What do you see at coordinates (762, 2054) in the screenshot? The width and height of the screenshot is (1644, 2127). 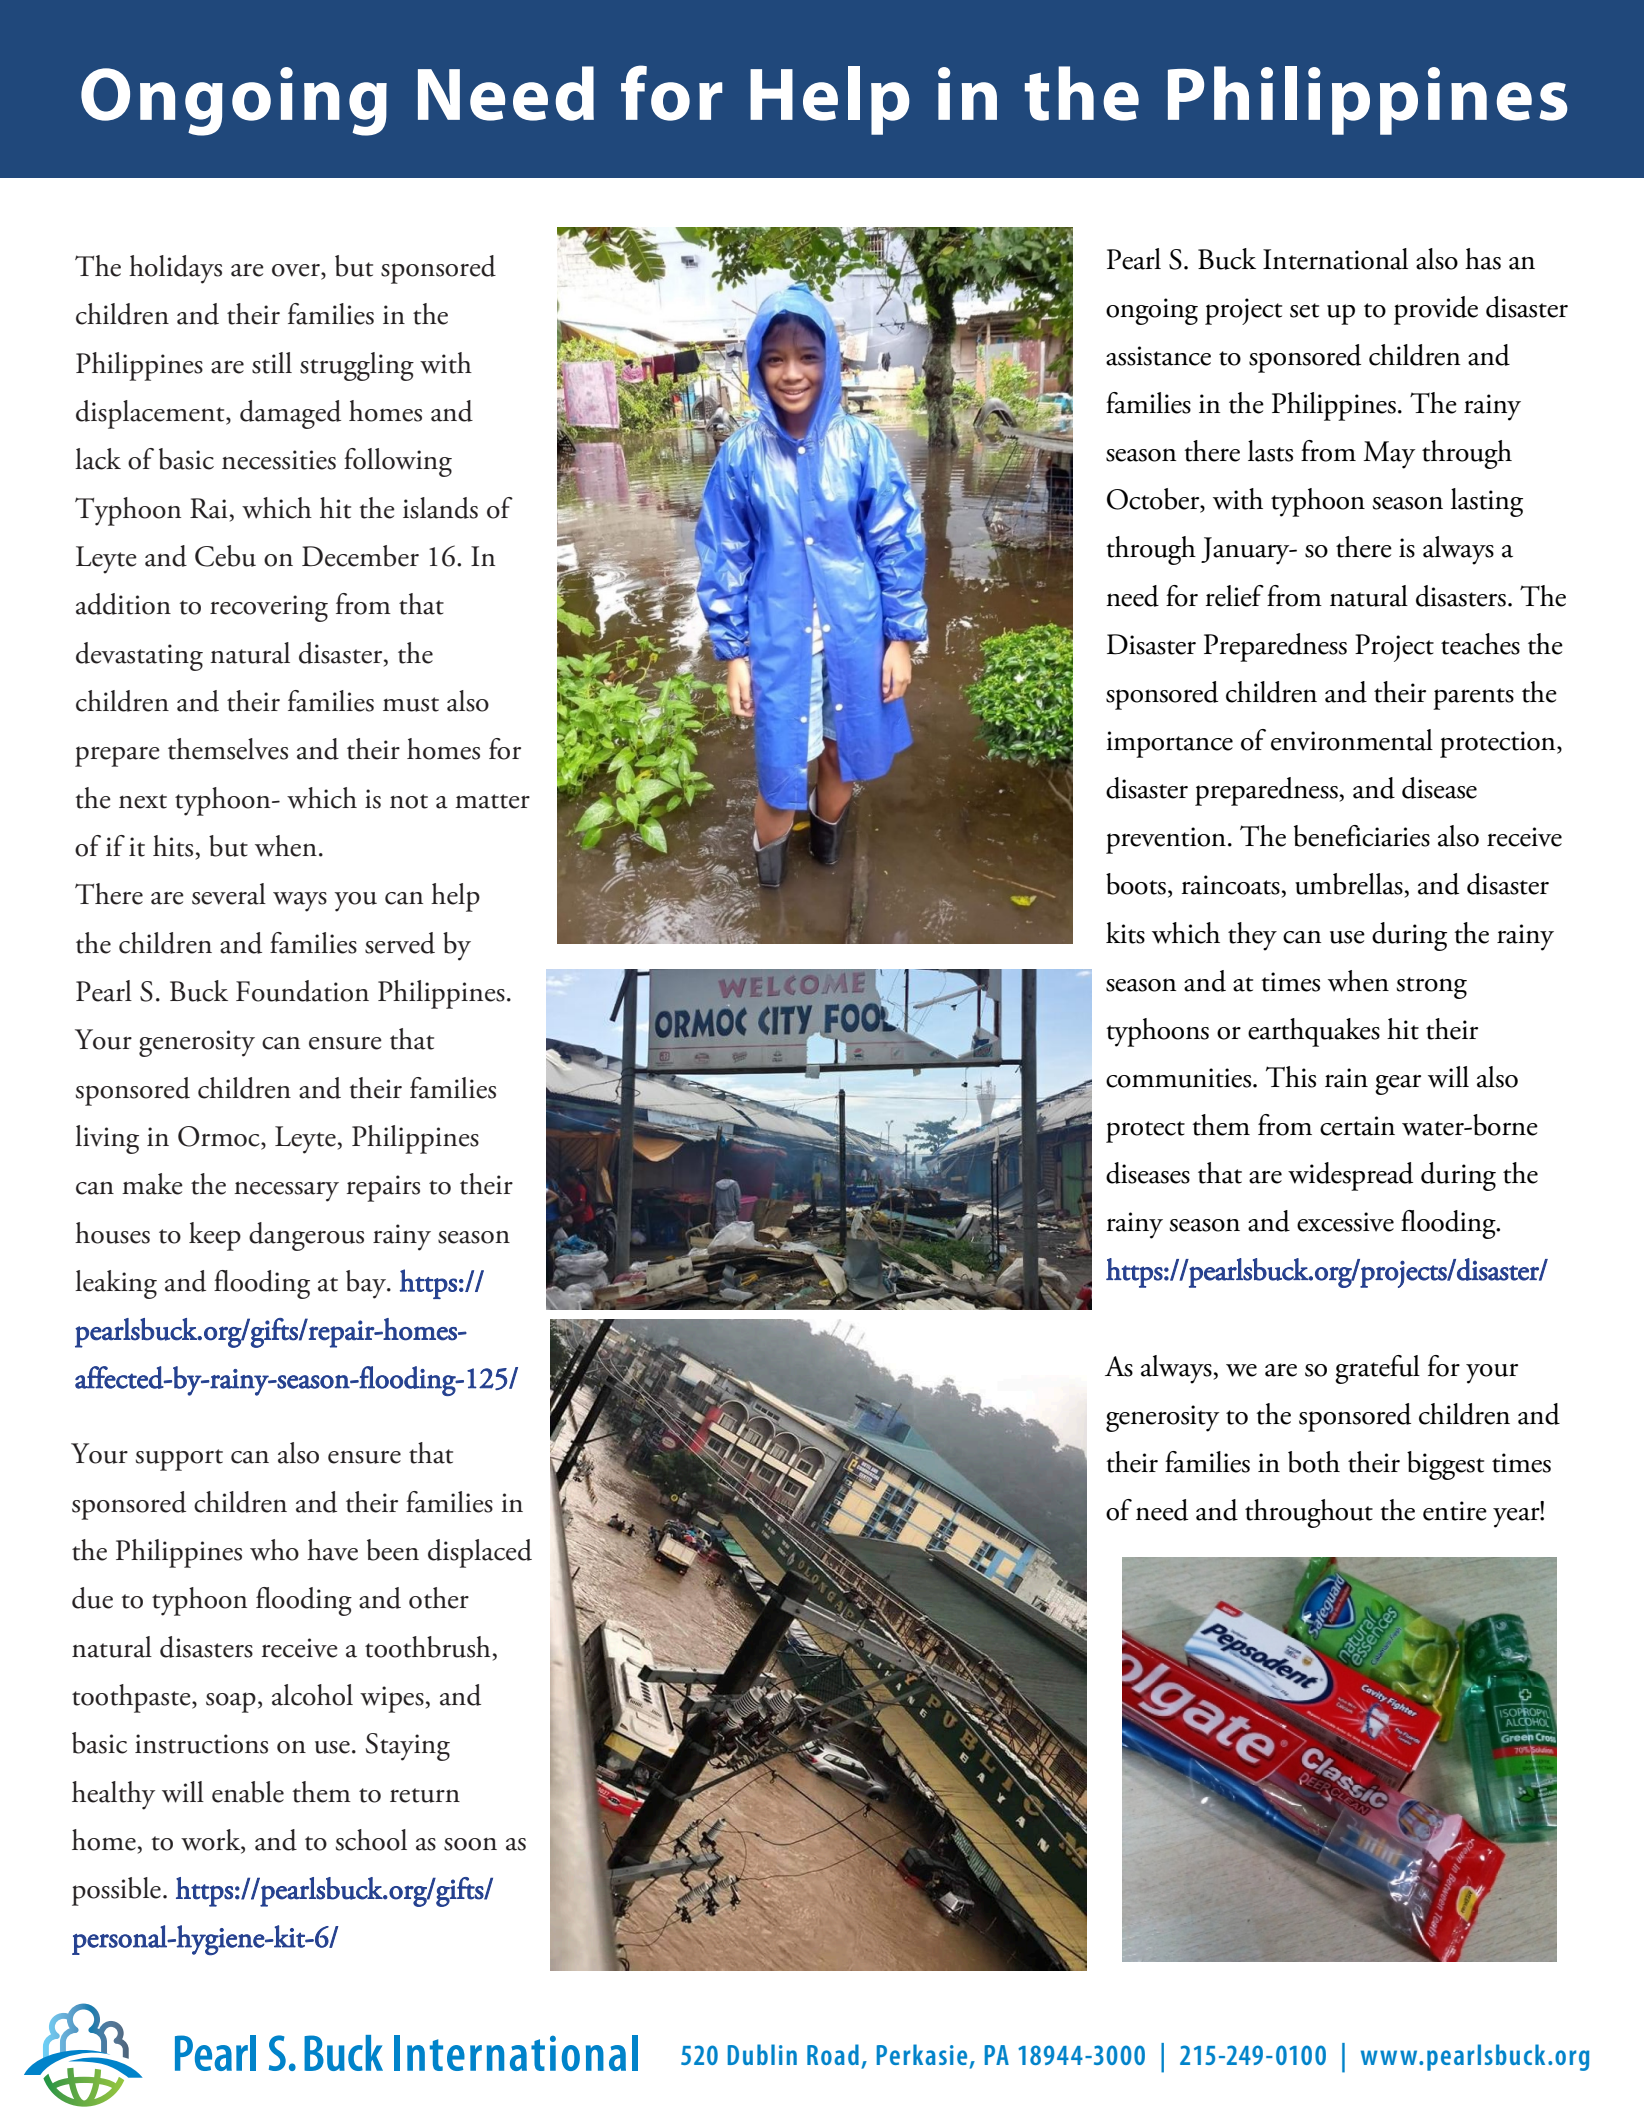 I see `Dublin` at bounding box center [762, 2054].
